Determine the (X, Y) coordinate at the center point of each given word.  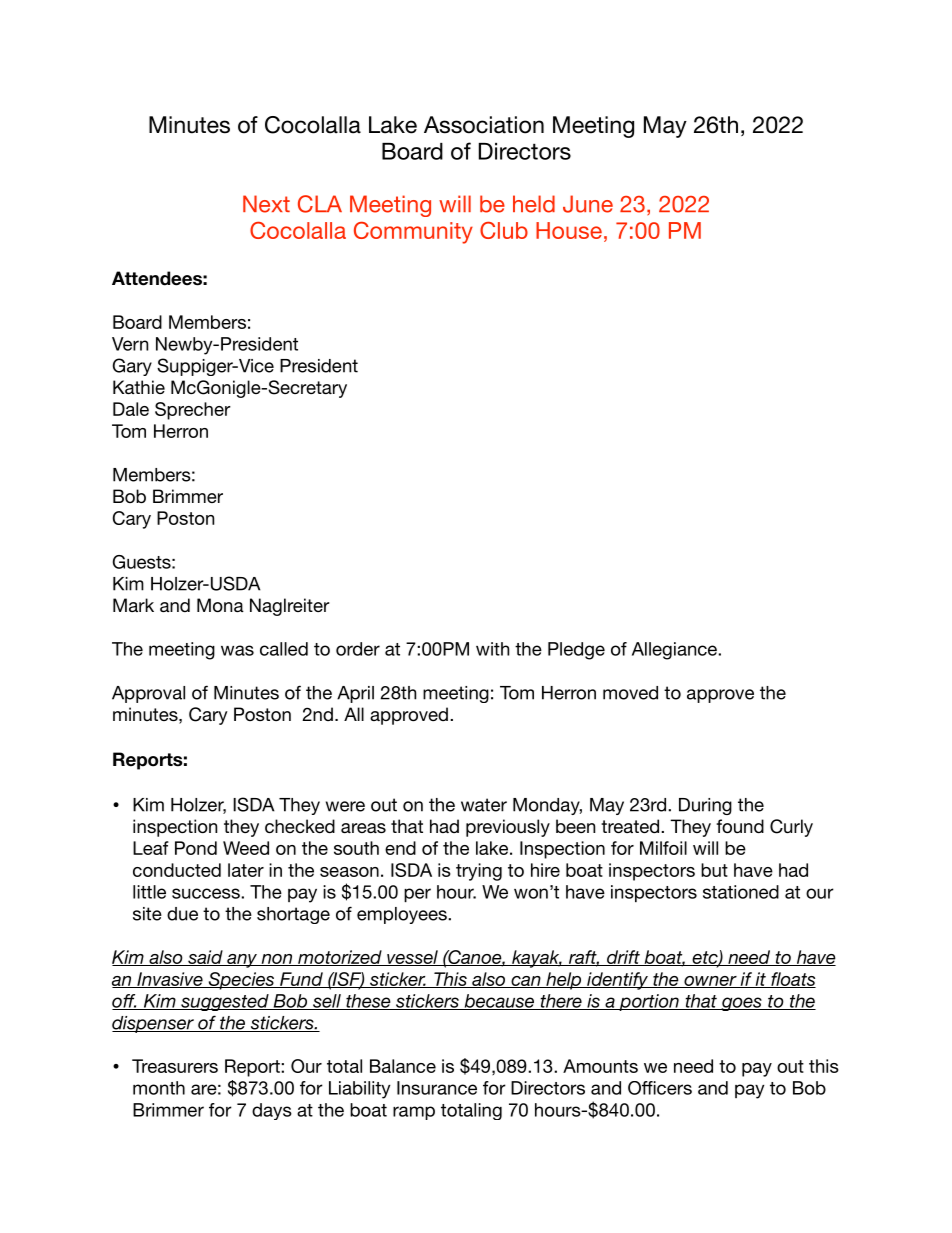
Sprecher (193, 411)
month (159, 1088)
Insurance (437, 1088)
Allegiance (675, 651)
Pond (196, 848)
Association (484, 125)
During (705, 806)
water (484, 805)
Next (266, 204)
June (588, 204)
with (492, 649)
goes (741, 1004)
